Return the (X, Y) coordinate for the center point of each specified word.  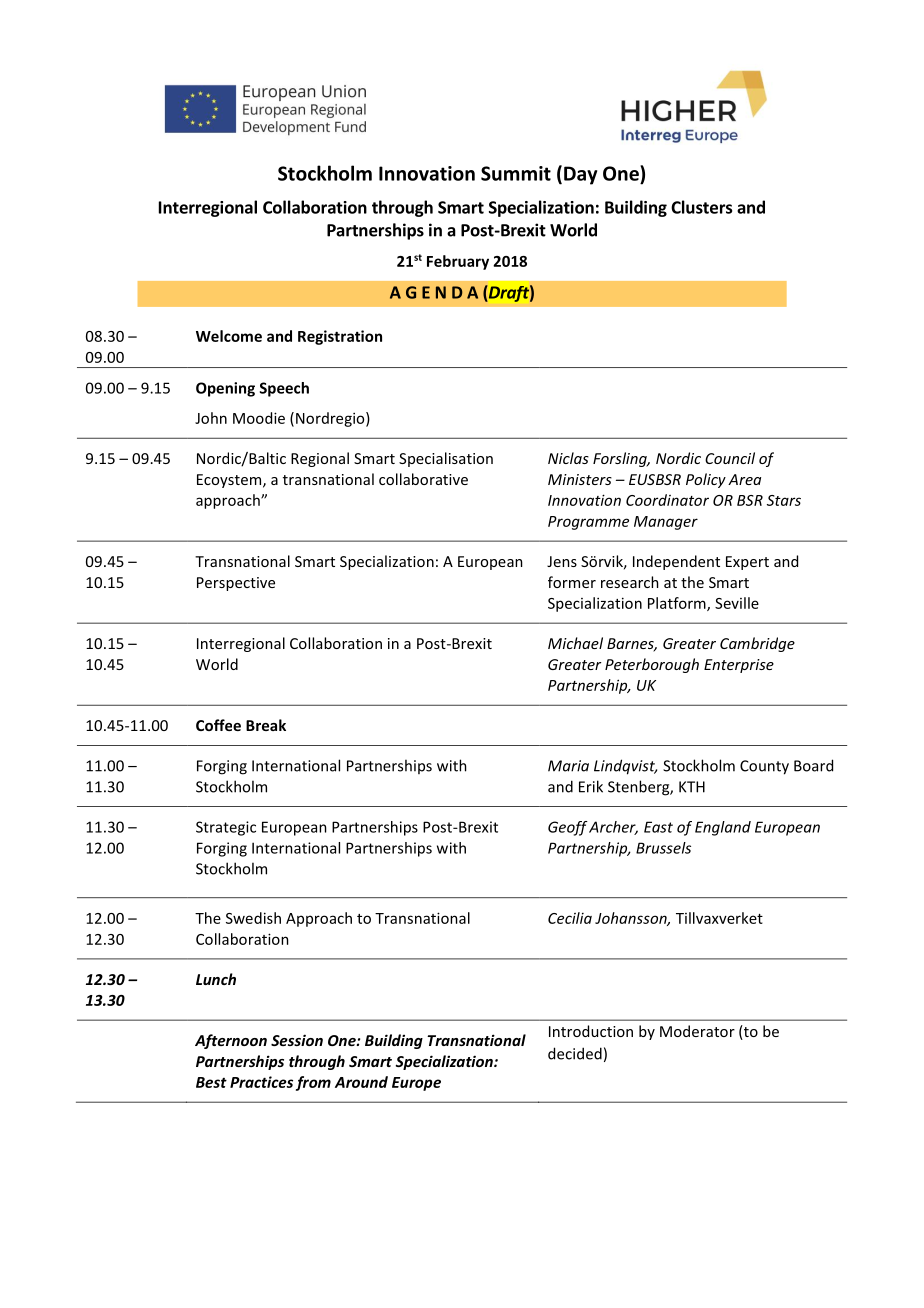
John (211, 418)
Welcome (229, 336)
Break (266, 725)
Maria (568, 766)
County (764, 767)
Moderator (697, 1031)
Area (744, 479)
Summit (516, 173)
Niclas (568, 458)
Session (297, 1040)
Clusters (701, 207)
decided (575, 1053)
